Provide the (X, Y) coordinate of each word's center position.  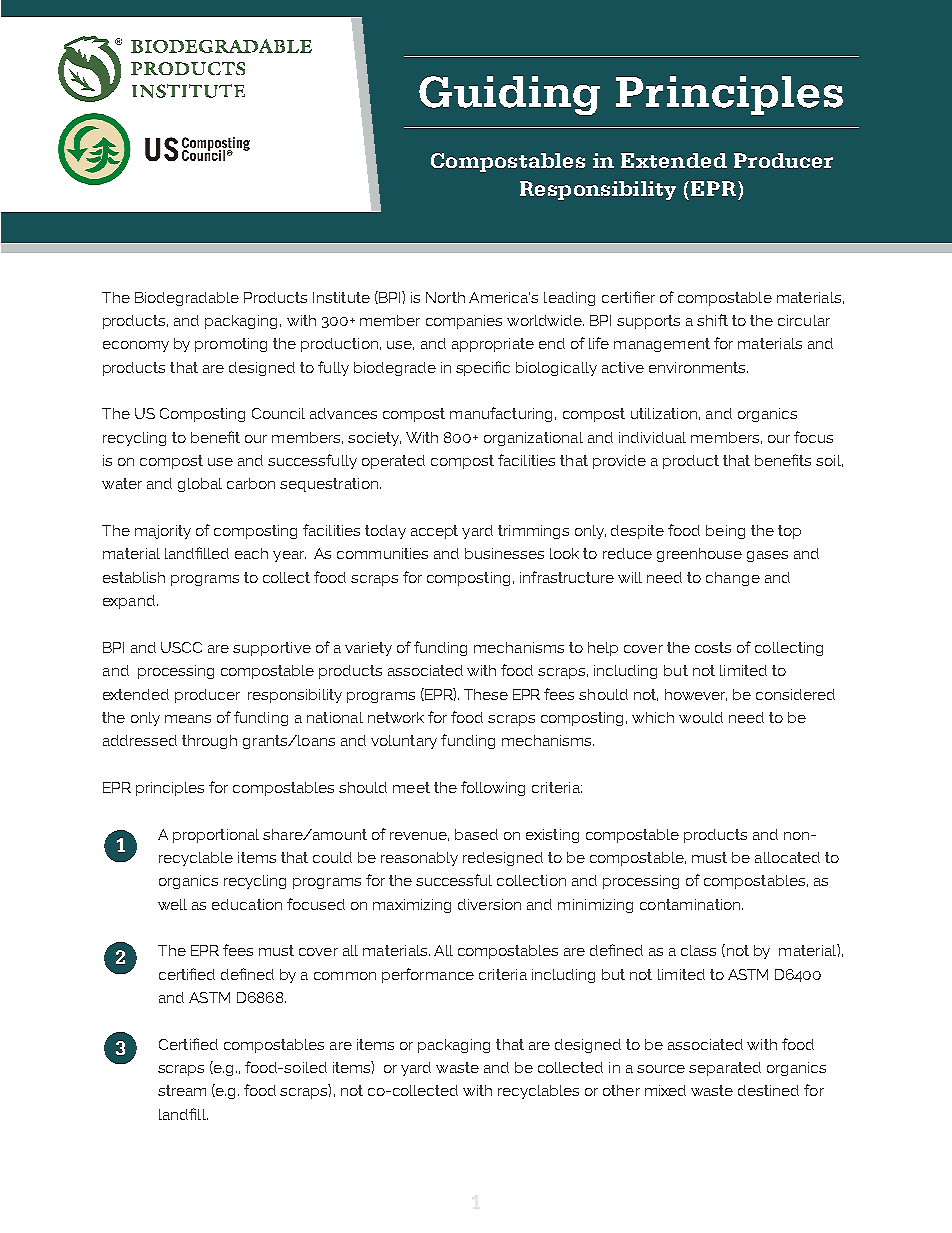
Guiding (509, 95)
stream (182, 1090)
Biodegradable (187, 299)
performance (428, 975)
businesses (504, 553)
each (251, 553)
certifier (628, 297)
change (733, 579)
